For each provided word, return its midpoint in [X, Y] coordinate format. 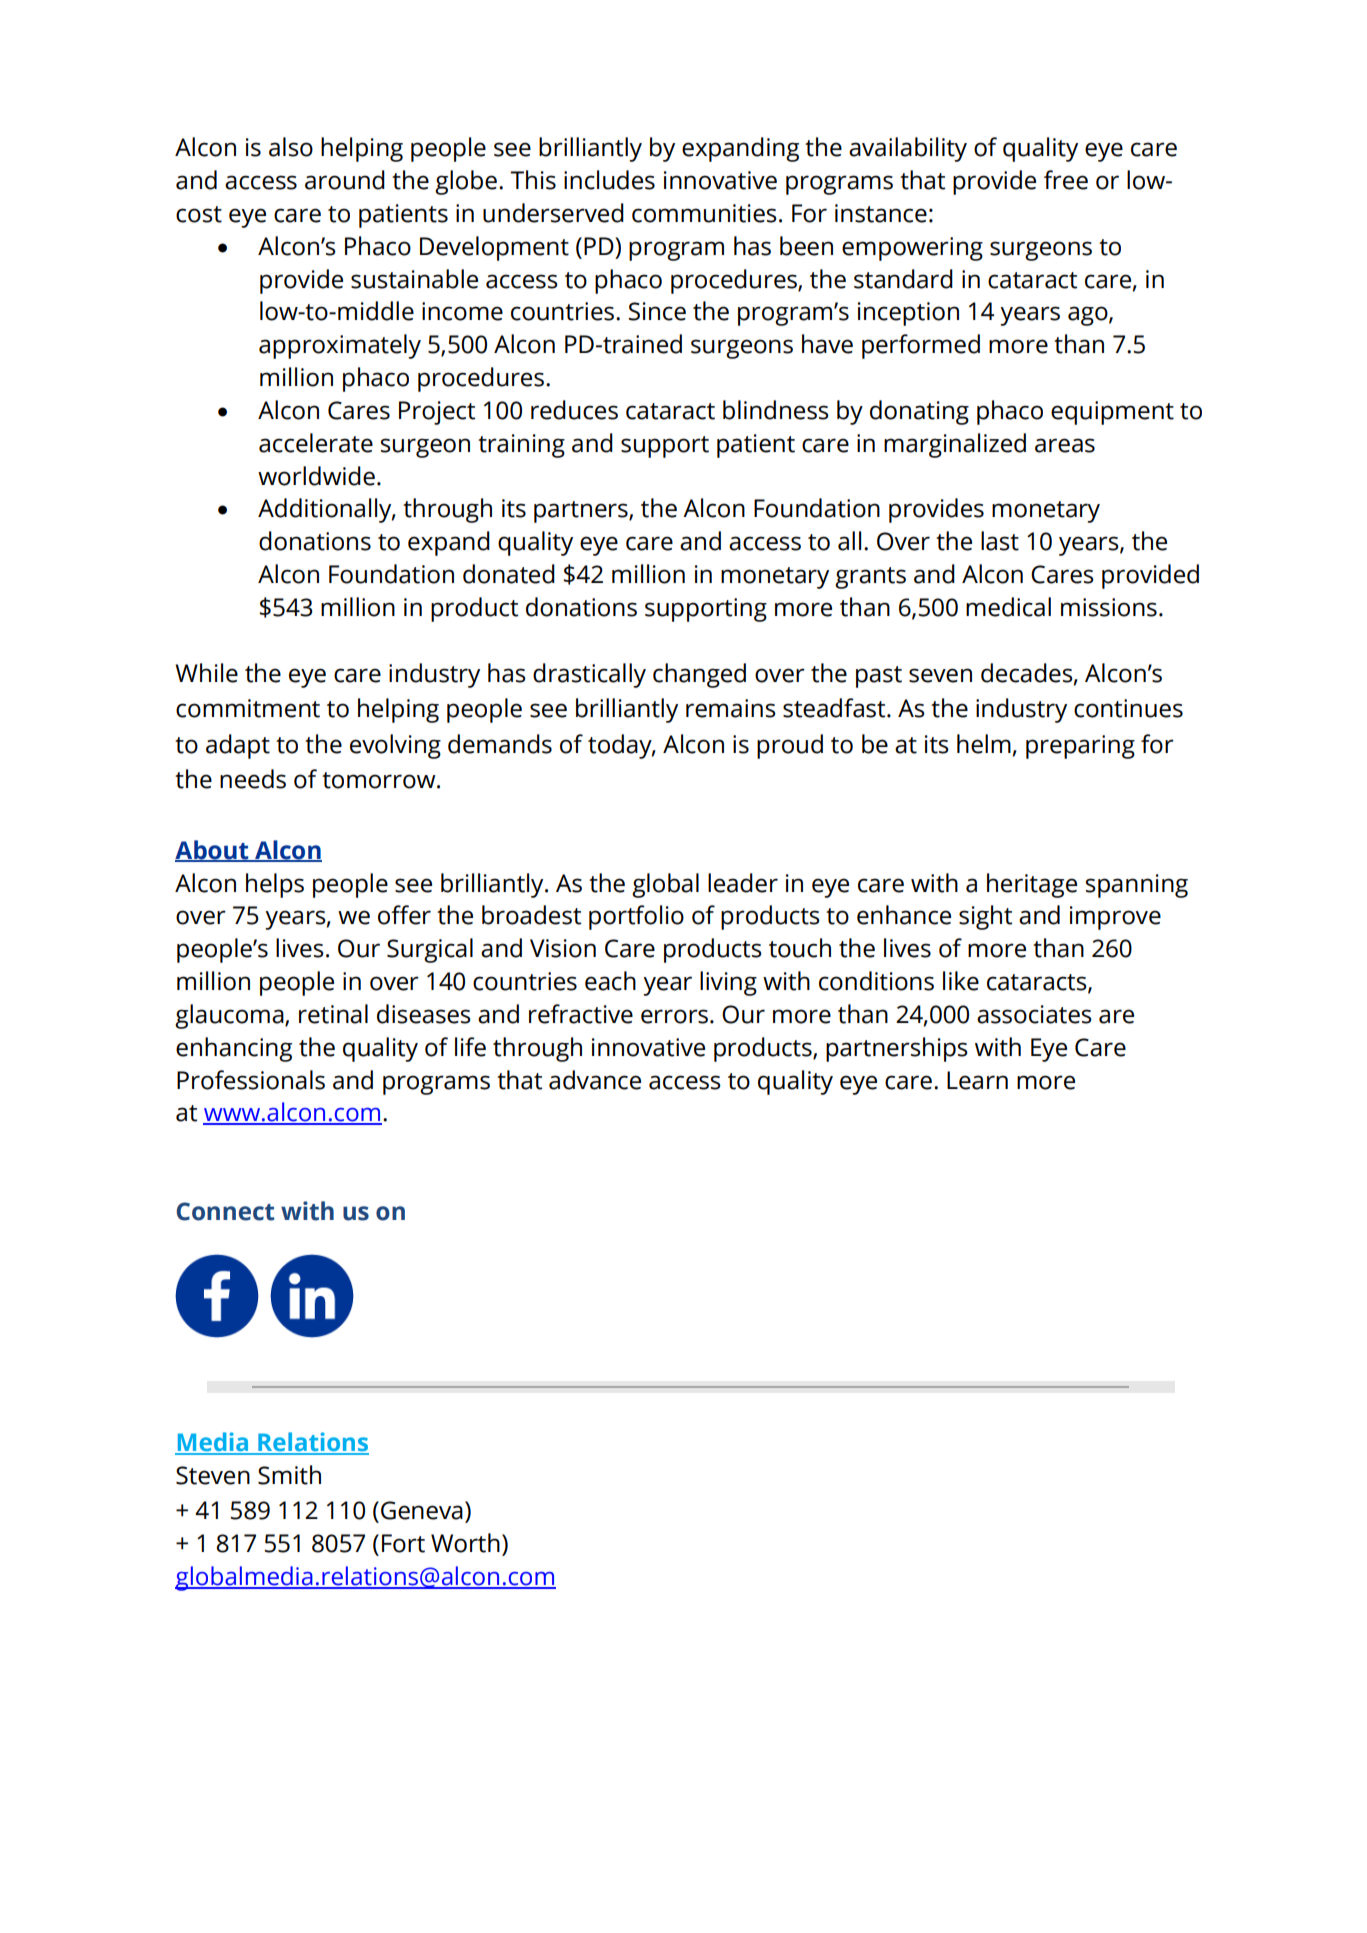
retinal [333, 1014]
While [206, 673]
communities [704, 213]
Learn [977, 1080]
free [1066, 180]
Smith [289, 1475]
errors [674, 1016]
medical [1008, 607]
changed [699, 675]
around [345, 180]
